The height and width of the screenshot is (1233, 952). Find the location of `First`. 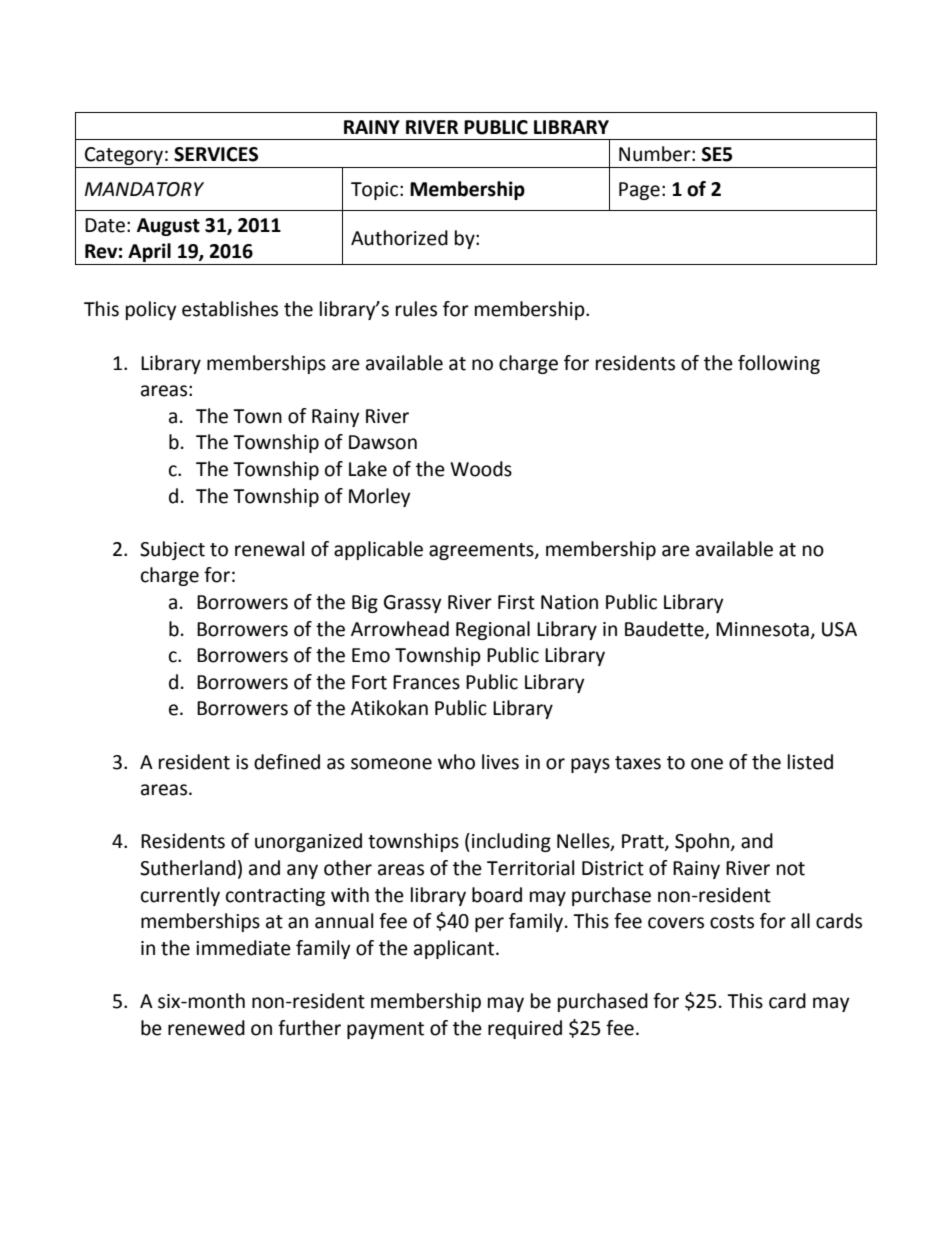

First is located at coordinates (516, 602).
